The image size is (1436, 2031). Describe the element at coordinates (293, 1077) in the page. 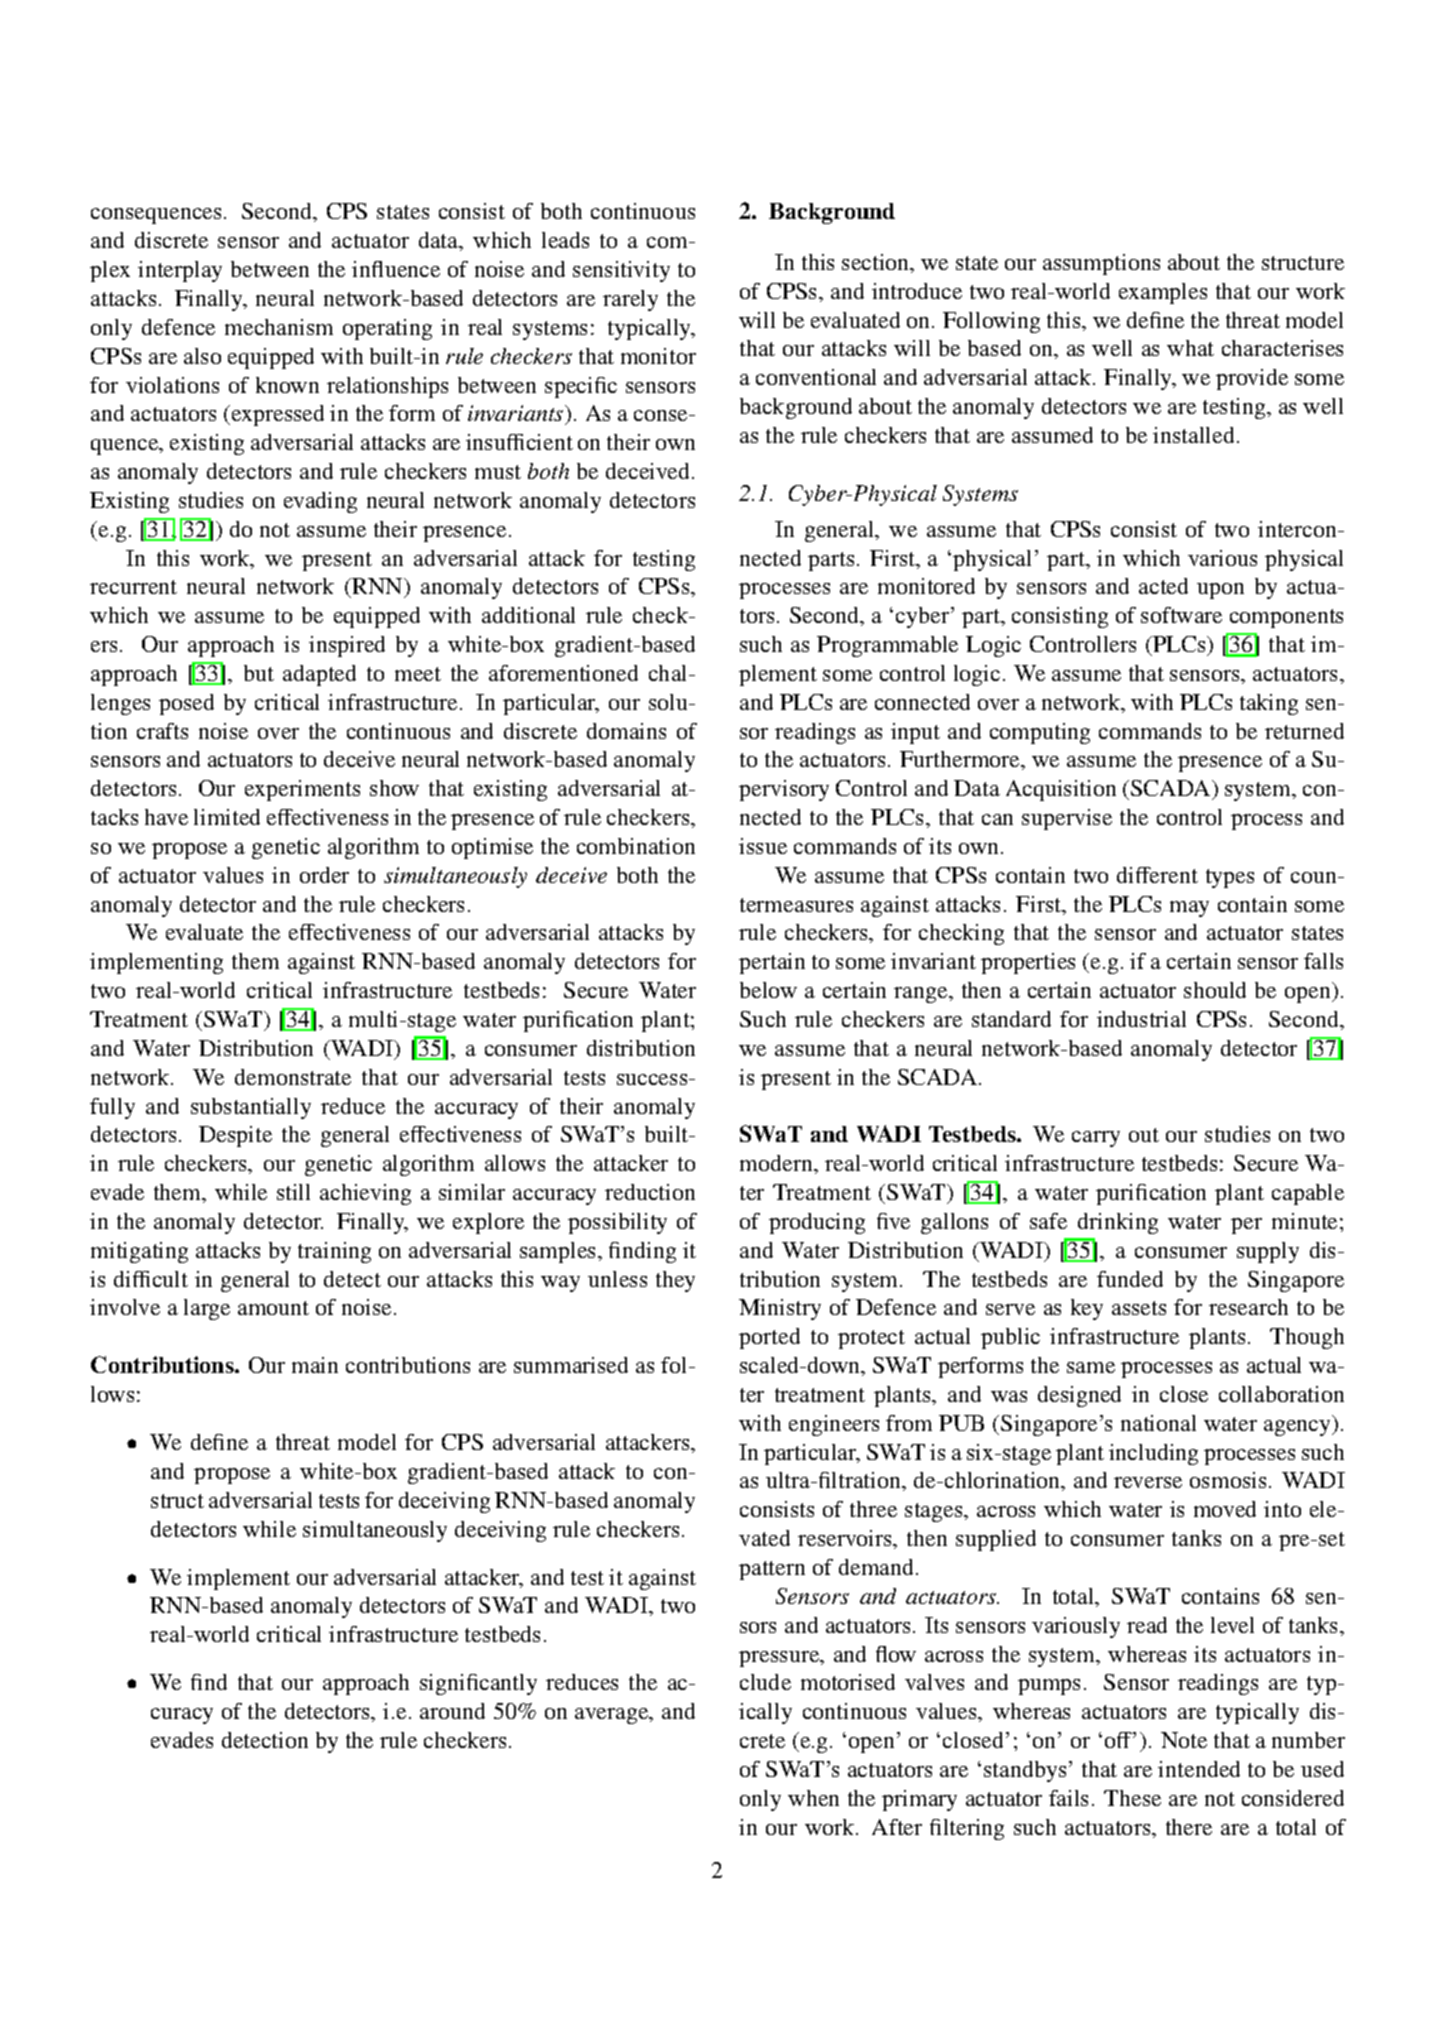

I see `demonstrate` at that location.
